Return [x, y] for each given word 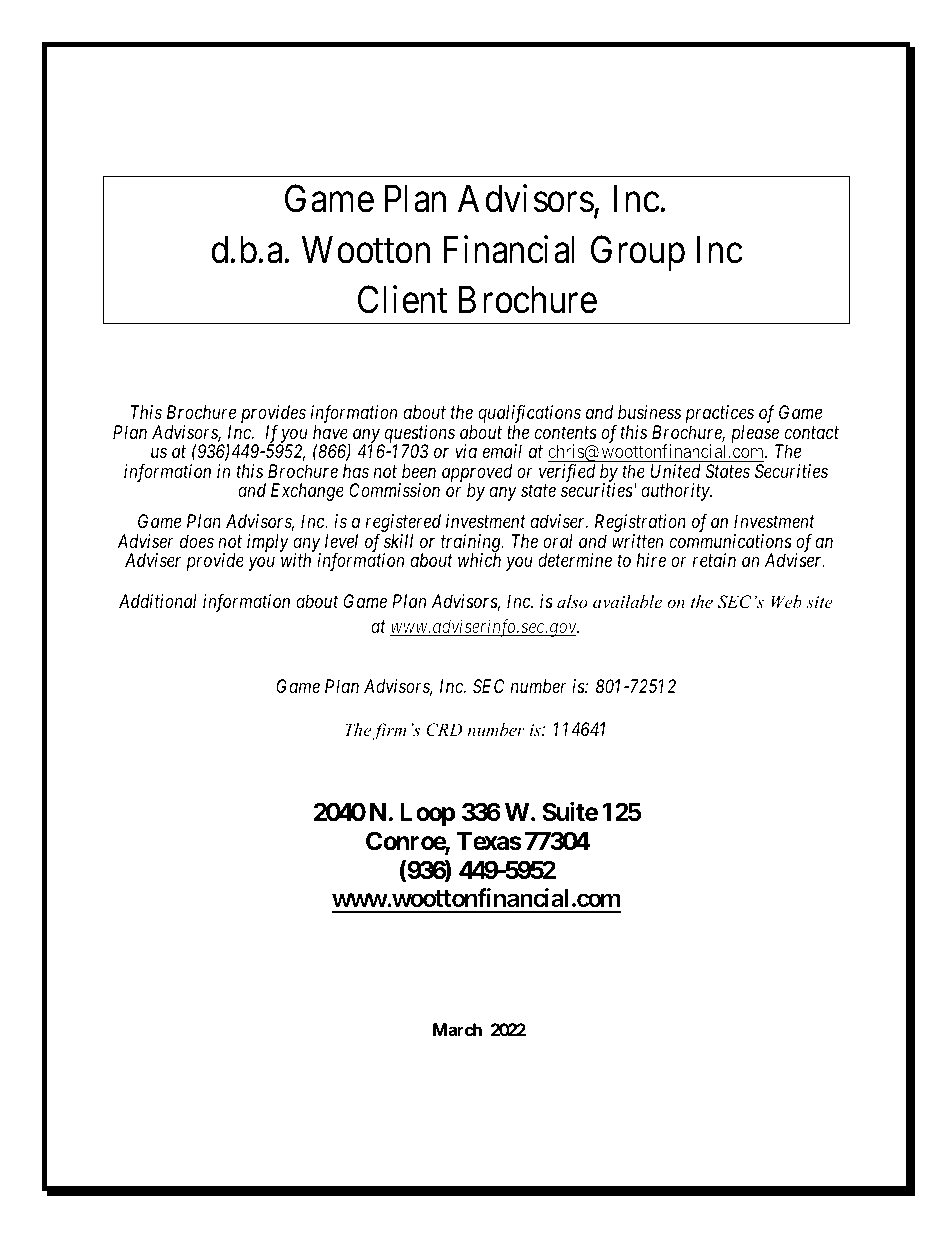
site [819, 602]
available [627, 601]
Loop [427, 814]
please [756, 435]
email [502, 451]
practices [720, 415]
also [572, 601]
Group [638, 253]
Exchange [307, 492]
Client [402, 300]
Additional [158, 601]
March [457, 1029]
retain [714, 560]
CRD [444, 730]
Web [786, 601]
